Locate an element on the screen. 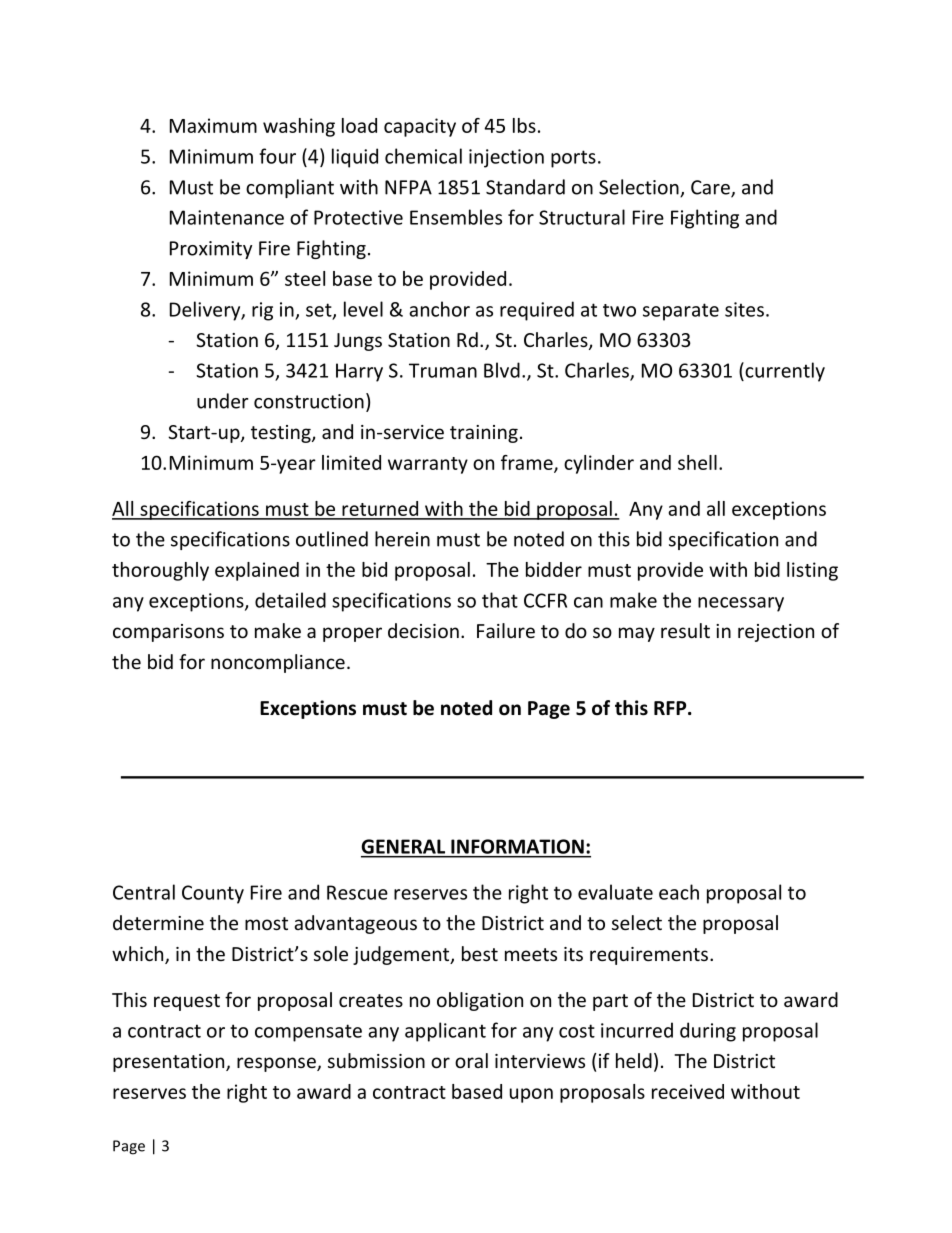 Image resolution: width=952 pixels, height=1233 pixels. presentation is located at coordinates (170, 1063).
